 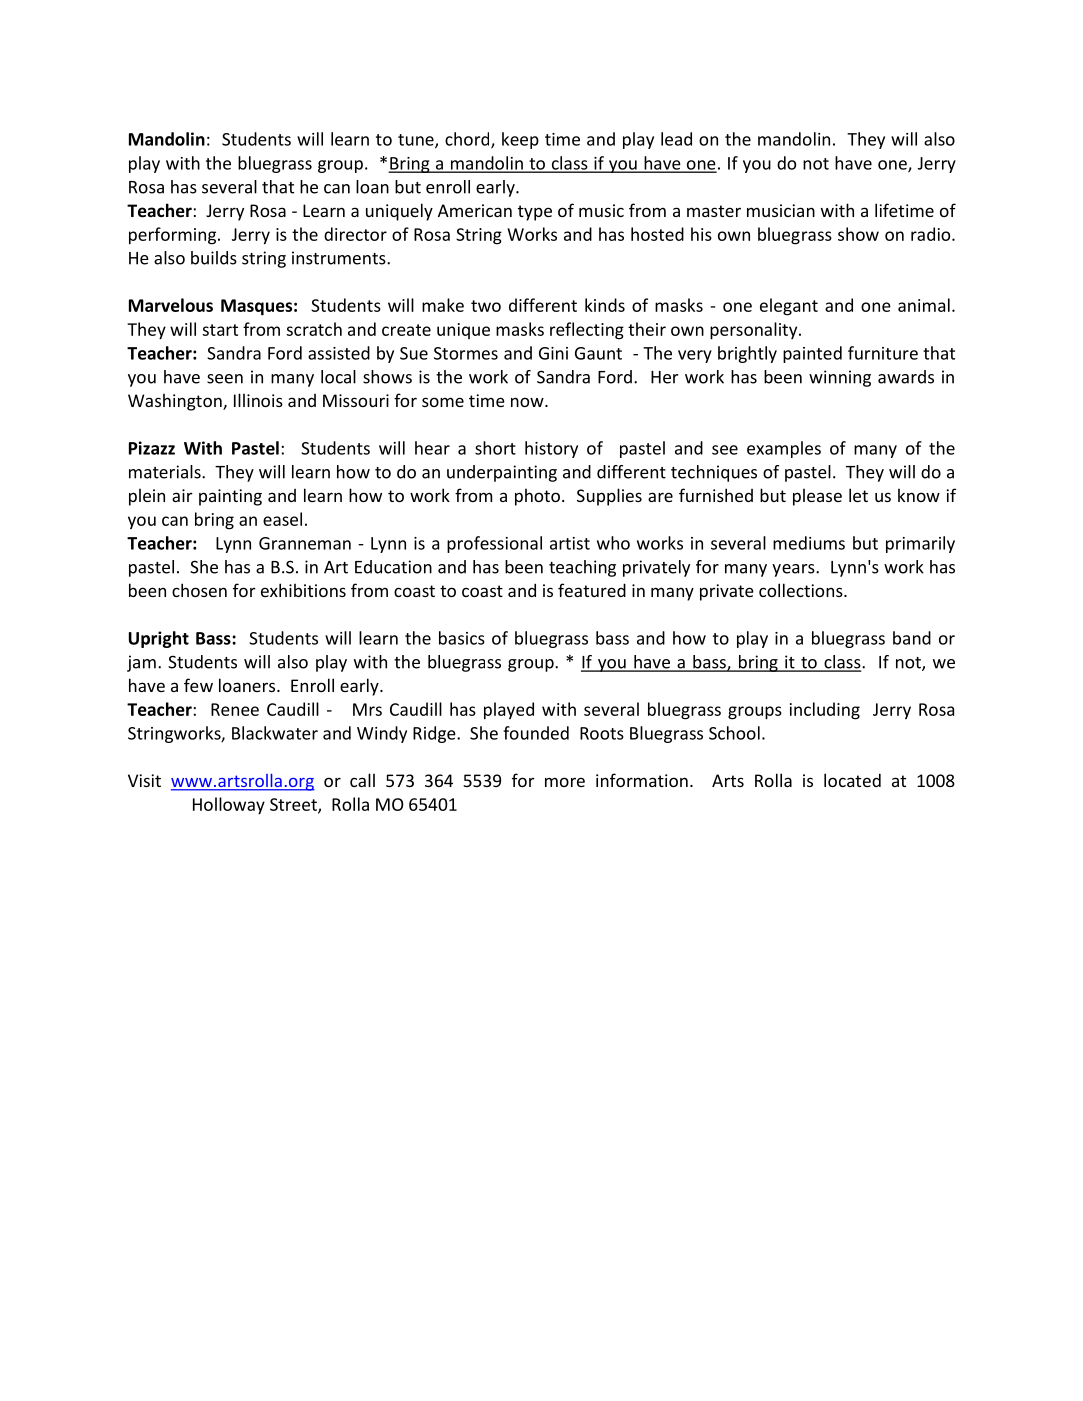 I want to click on years, so click(x=794, y=570).
